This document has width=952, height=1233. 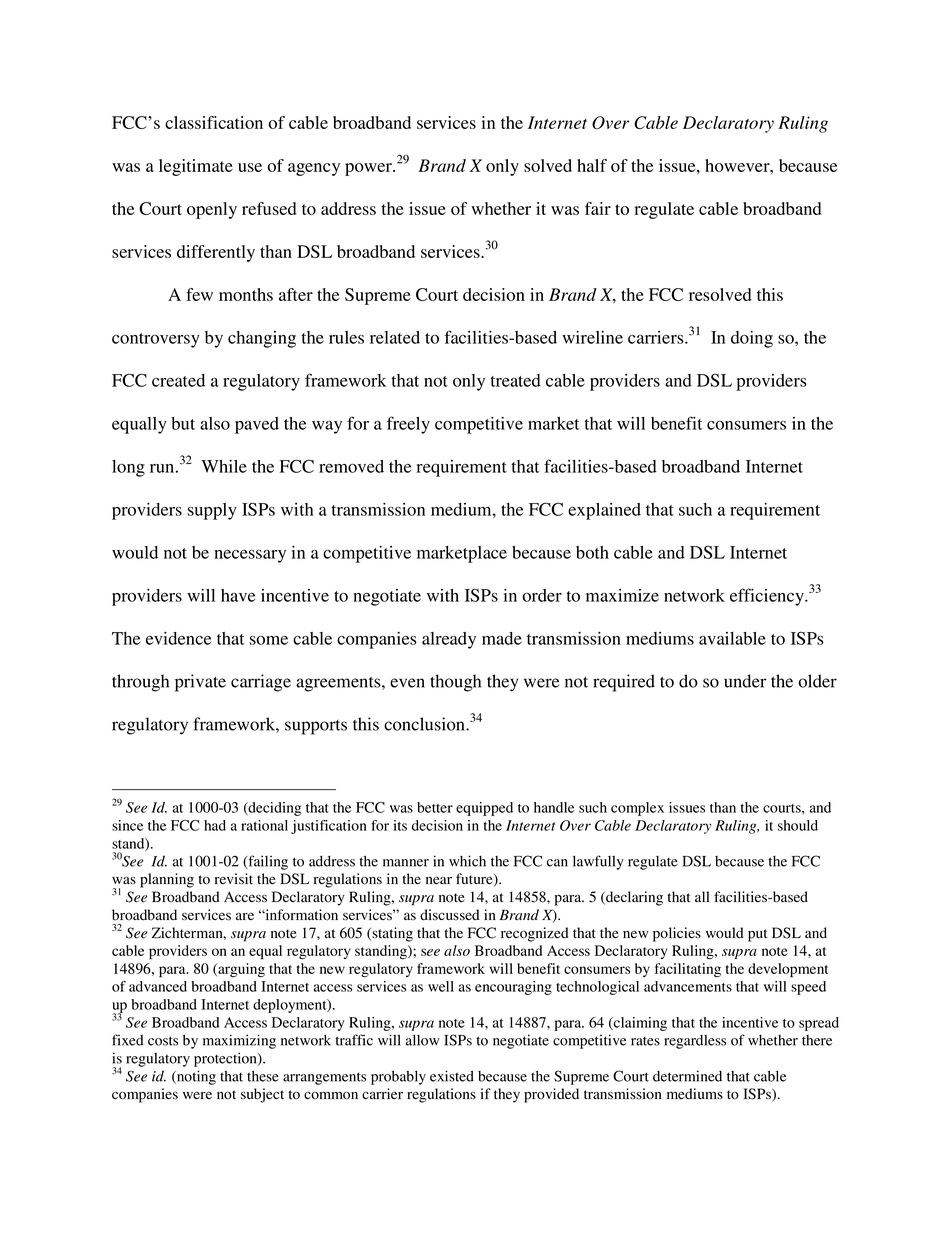 I want to click on noting, so click(x=195, y=1077).
